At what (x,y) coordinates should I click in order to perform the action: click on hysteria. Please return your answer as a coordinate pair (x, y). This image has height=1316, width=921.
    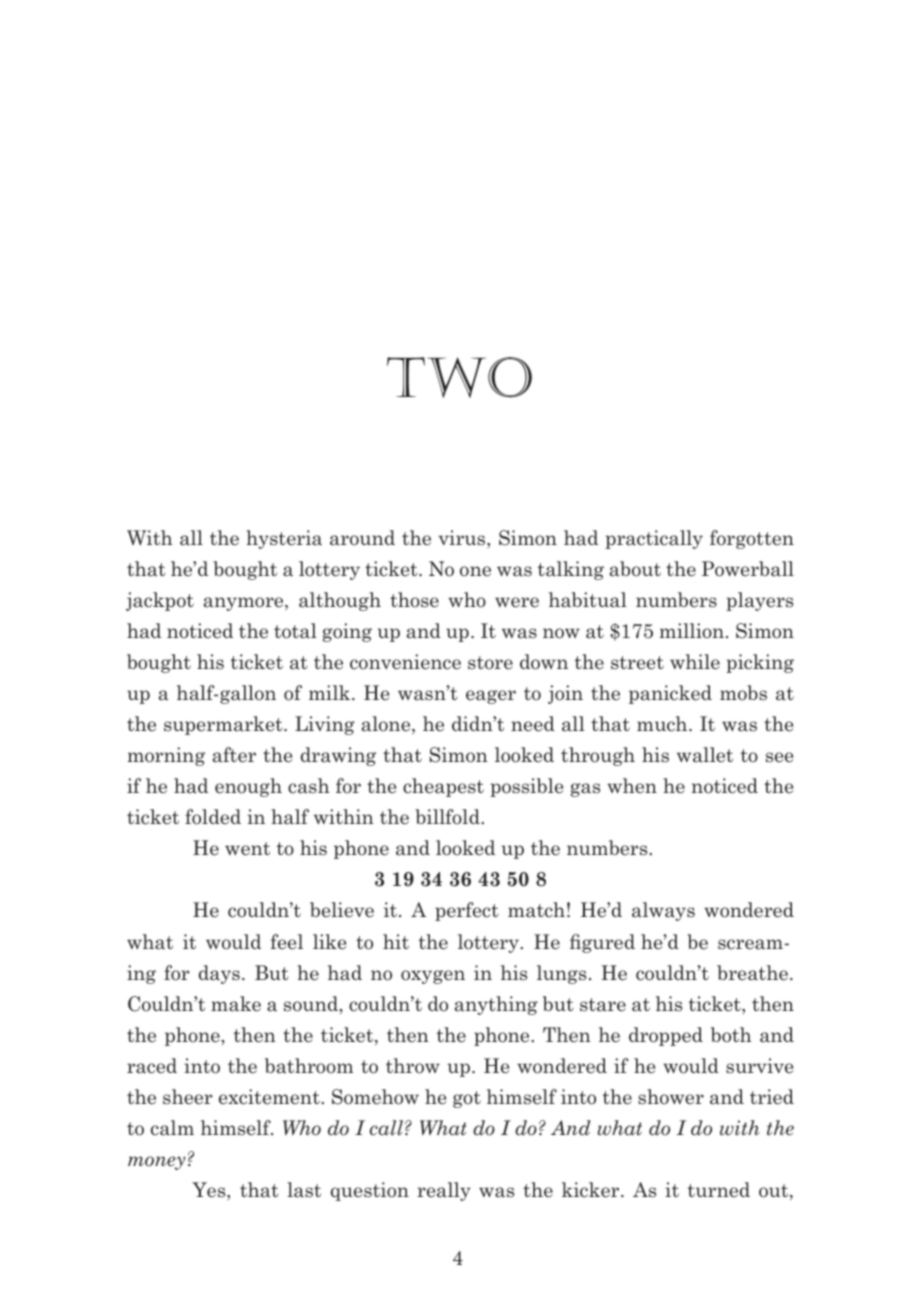
    Looking at the image, I should click on (284, 539).
